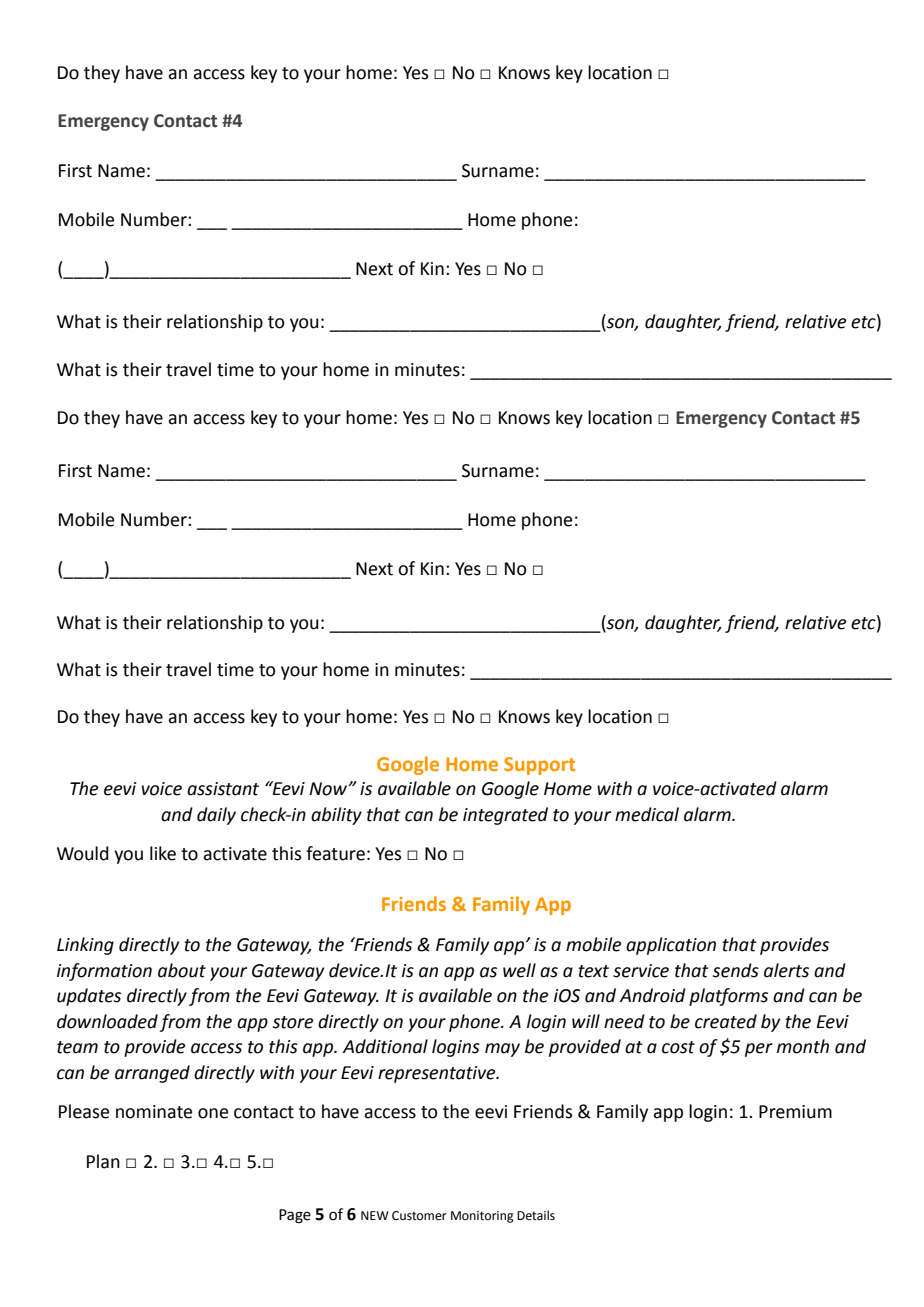 The height and width of the image is (1307, 924). What do you see at coordinates (539, 766) in the image?
I see `Support` at bounding box center [539, 766].
